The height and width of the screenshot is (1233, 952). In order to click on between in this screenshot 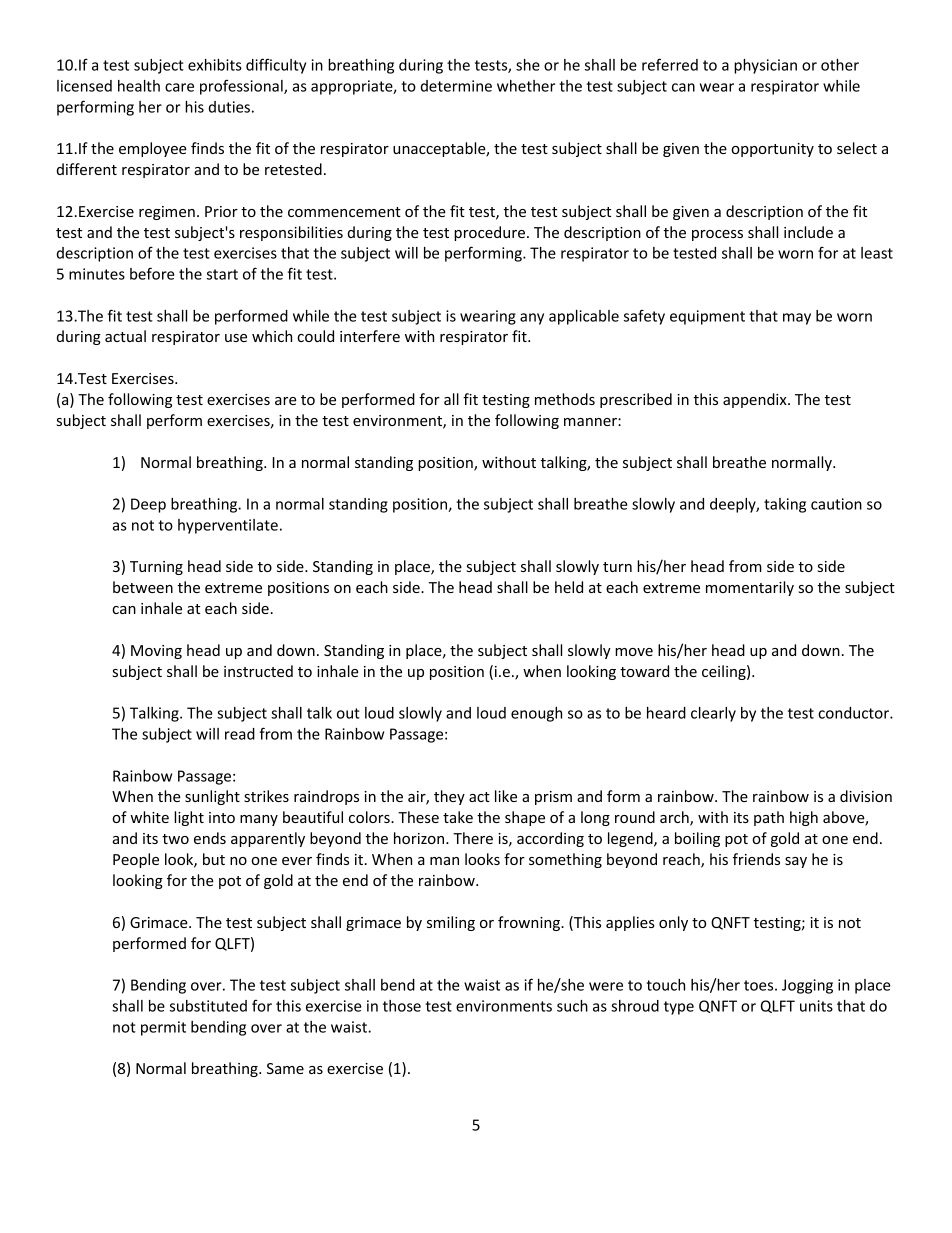, I will do `click(143, 587)`.
